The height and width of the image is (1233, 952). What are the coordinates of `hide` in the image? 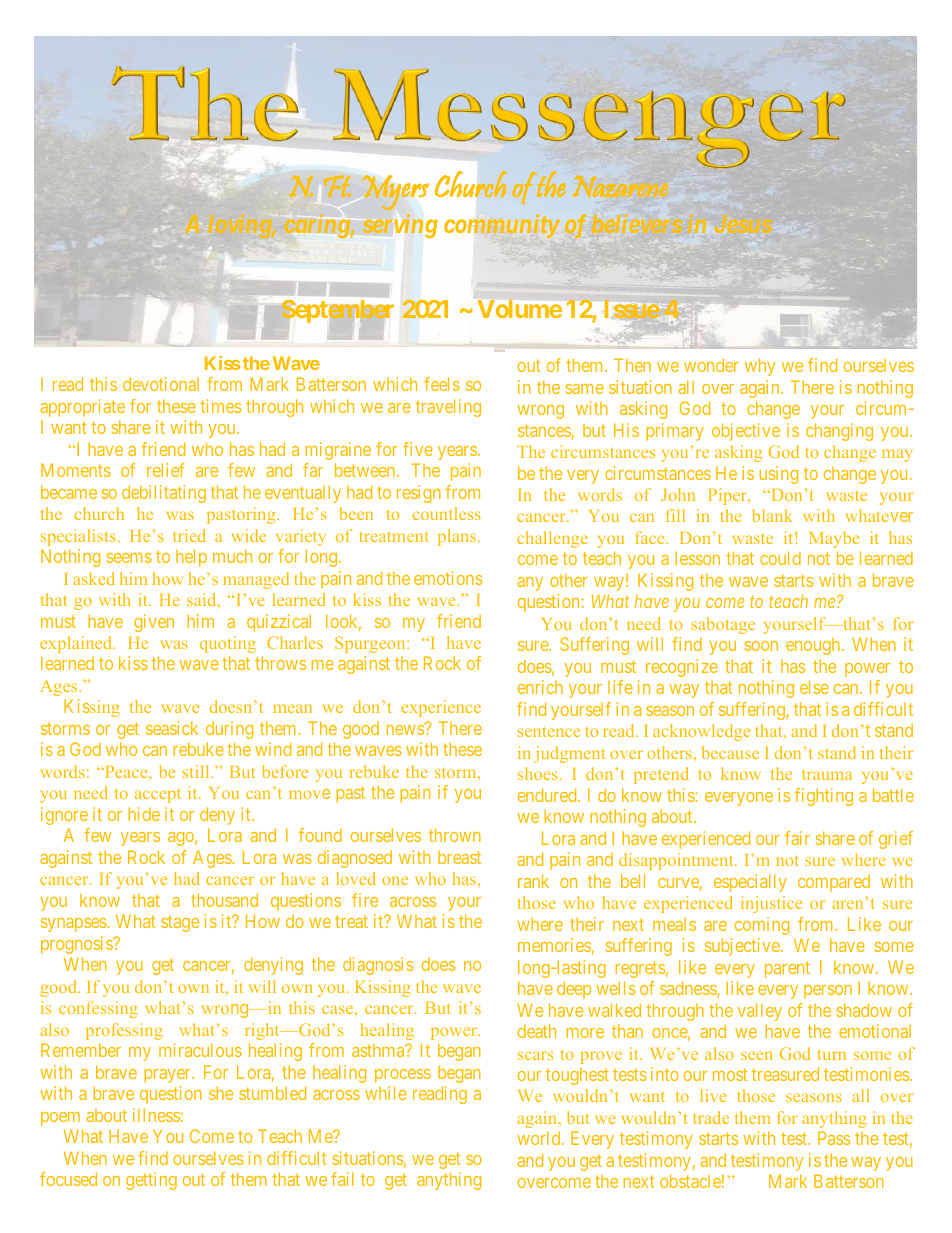 It's located at (144, 814).
